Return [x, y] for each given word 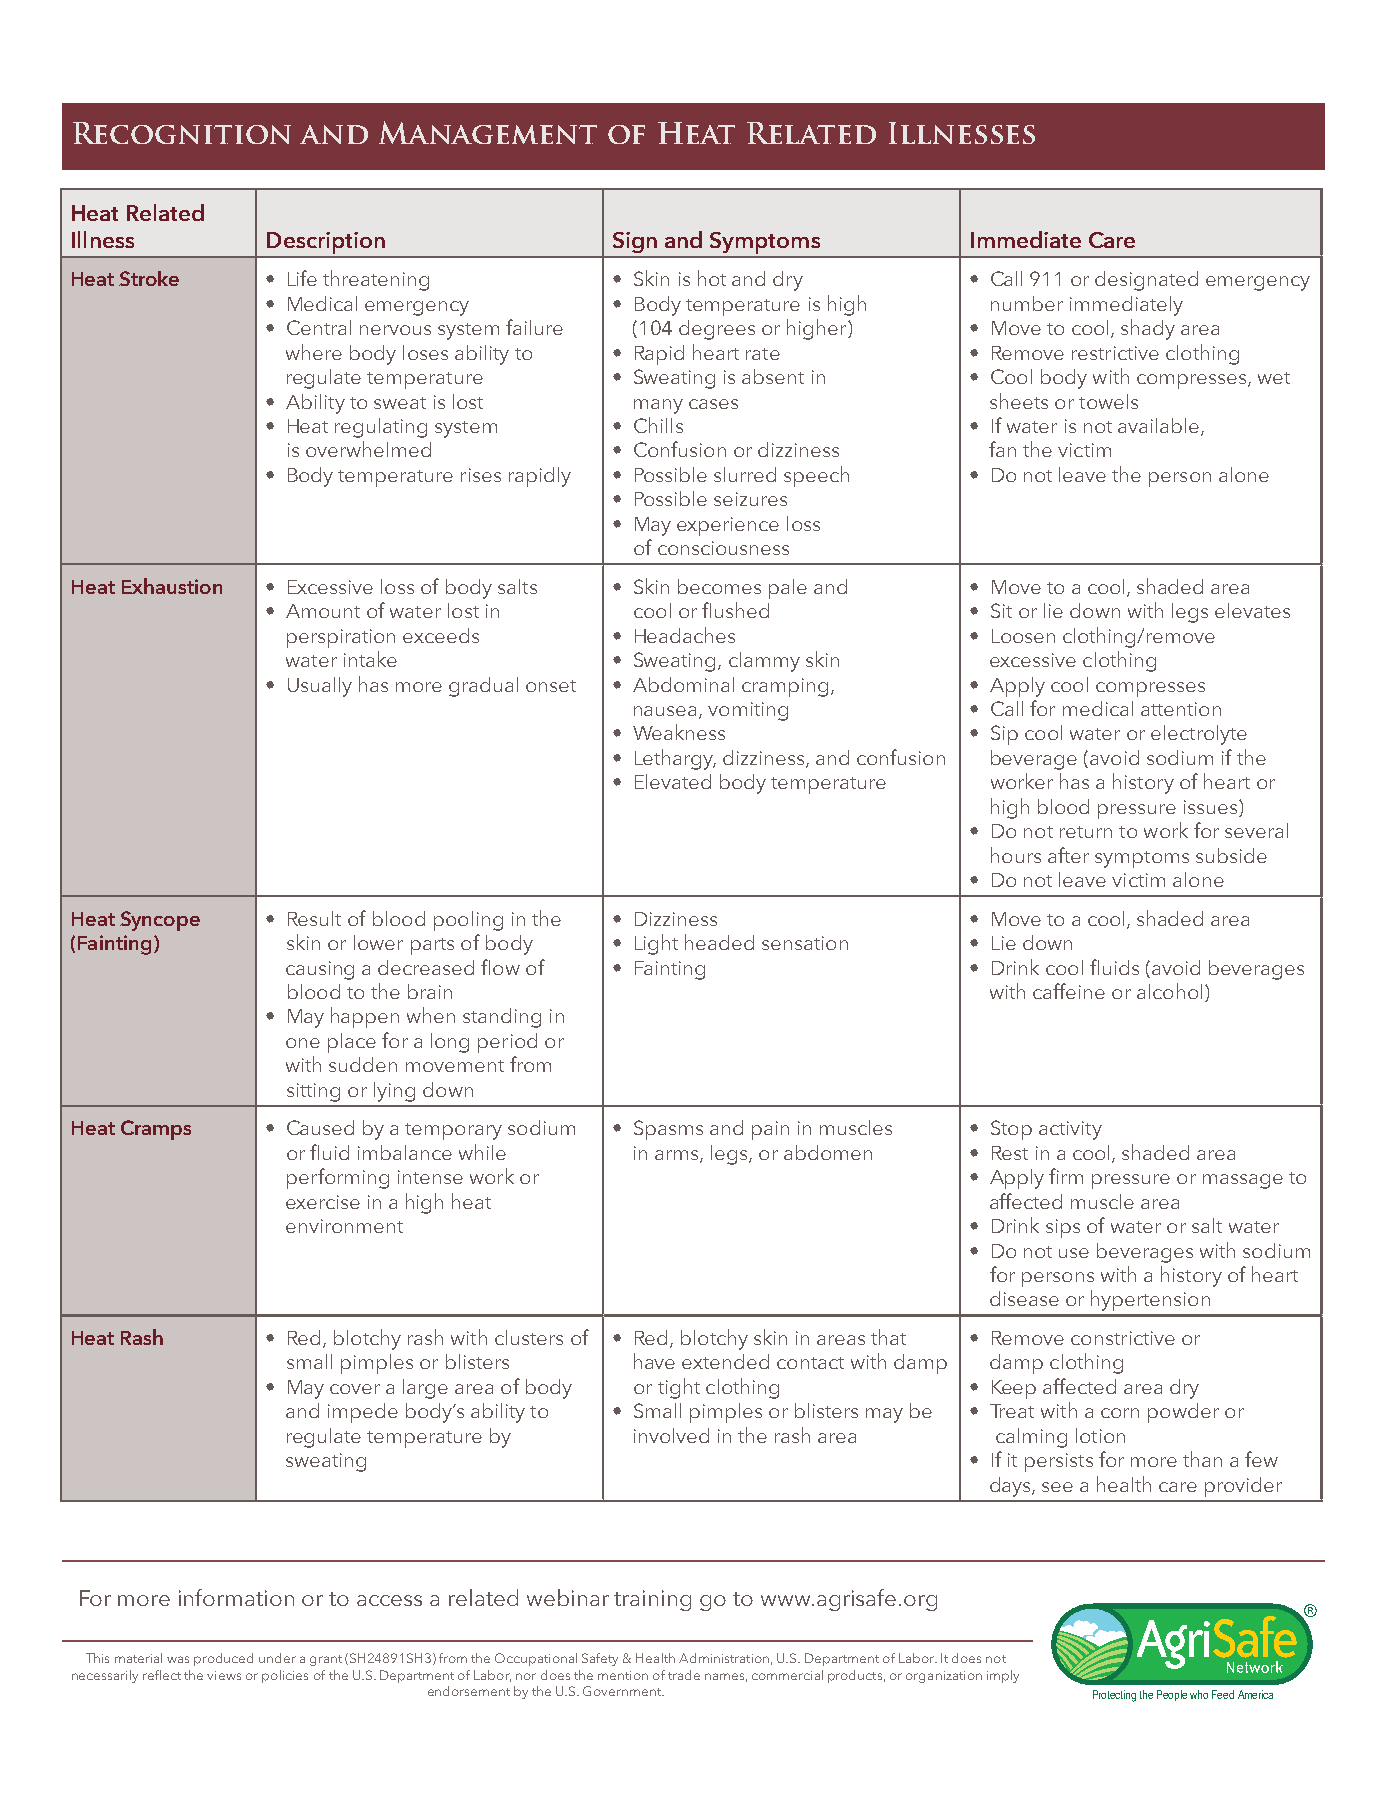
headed [719, 942]
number [1027, 303]
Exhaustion [172, 586]
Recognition [182, 133]
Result [314, 918]
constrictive [1123, 1338]
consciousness [723, 548]
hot [712, 278]
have [654, 1361]
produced [223, 1659]
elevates [1252, 610]
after [1068, 855]
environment [344, 1226]
